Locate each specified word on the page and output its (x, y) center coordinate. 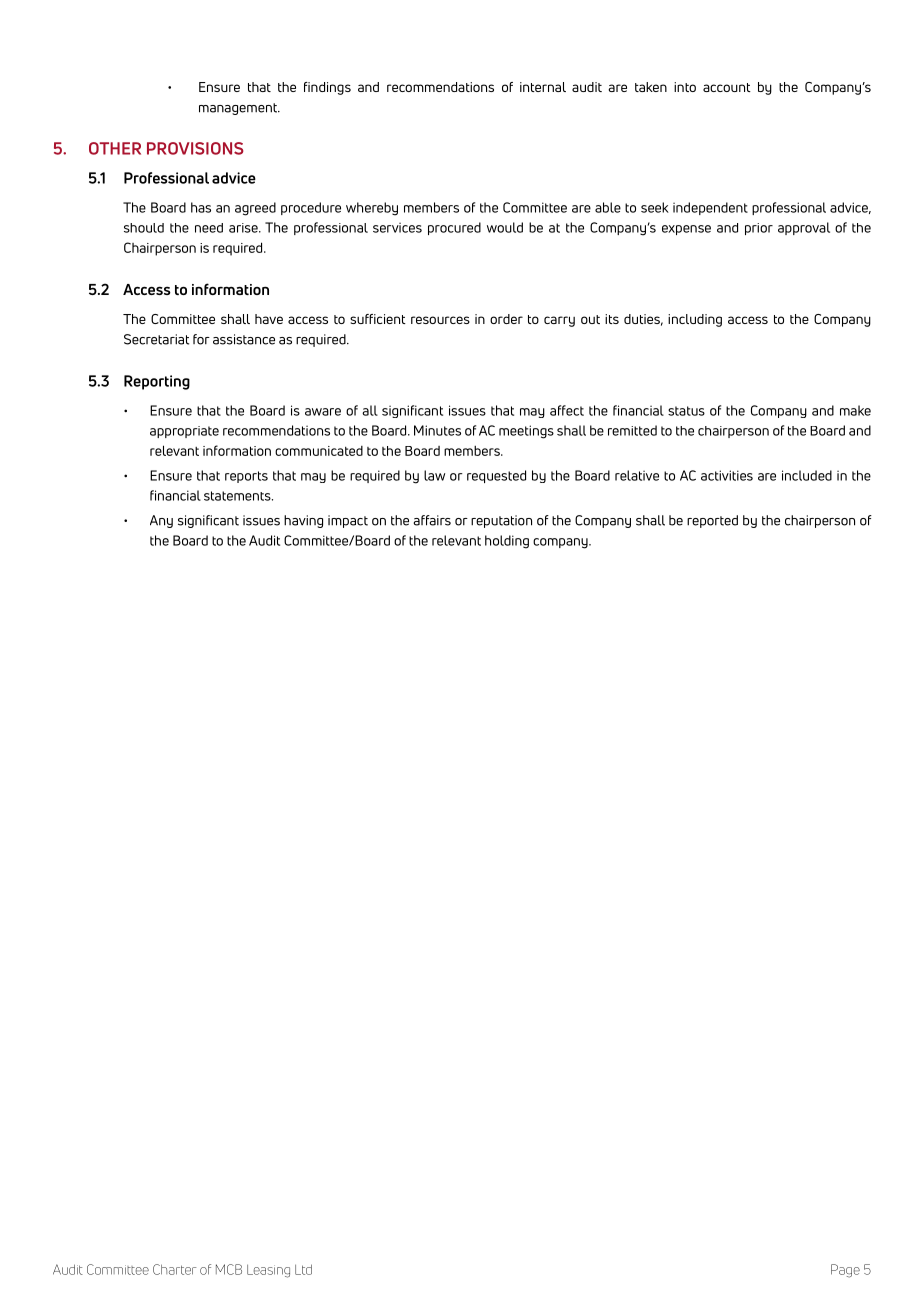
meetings (526, 432)
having (303, 521)
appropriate (184, 432)
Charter (174, 1269)
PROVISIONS (195, 148)
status (686, 411)
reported (712, 521)
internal (543, 87)
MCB (229, 1269)
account (727, 87)
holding (507, 542)
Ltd (303, 1269)
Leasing (268, 1271)
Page (845, 1271)
